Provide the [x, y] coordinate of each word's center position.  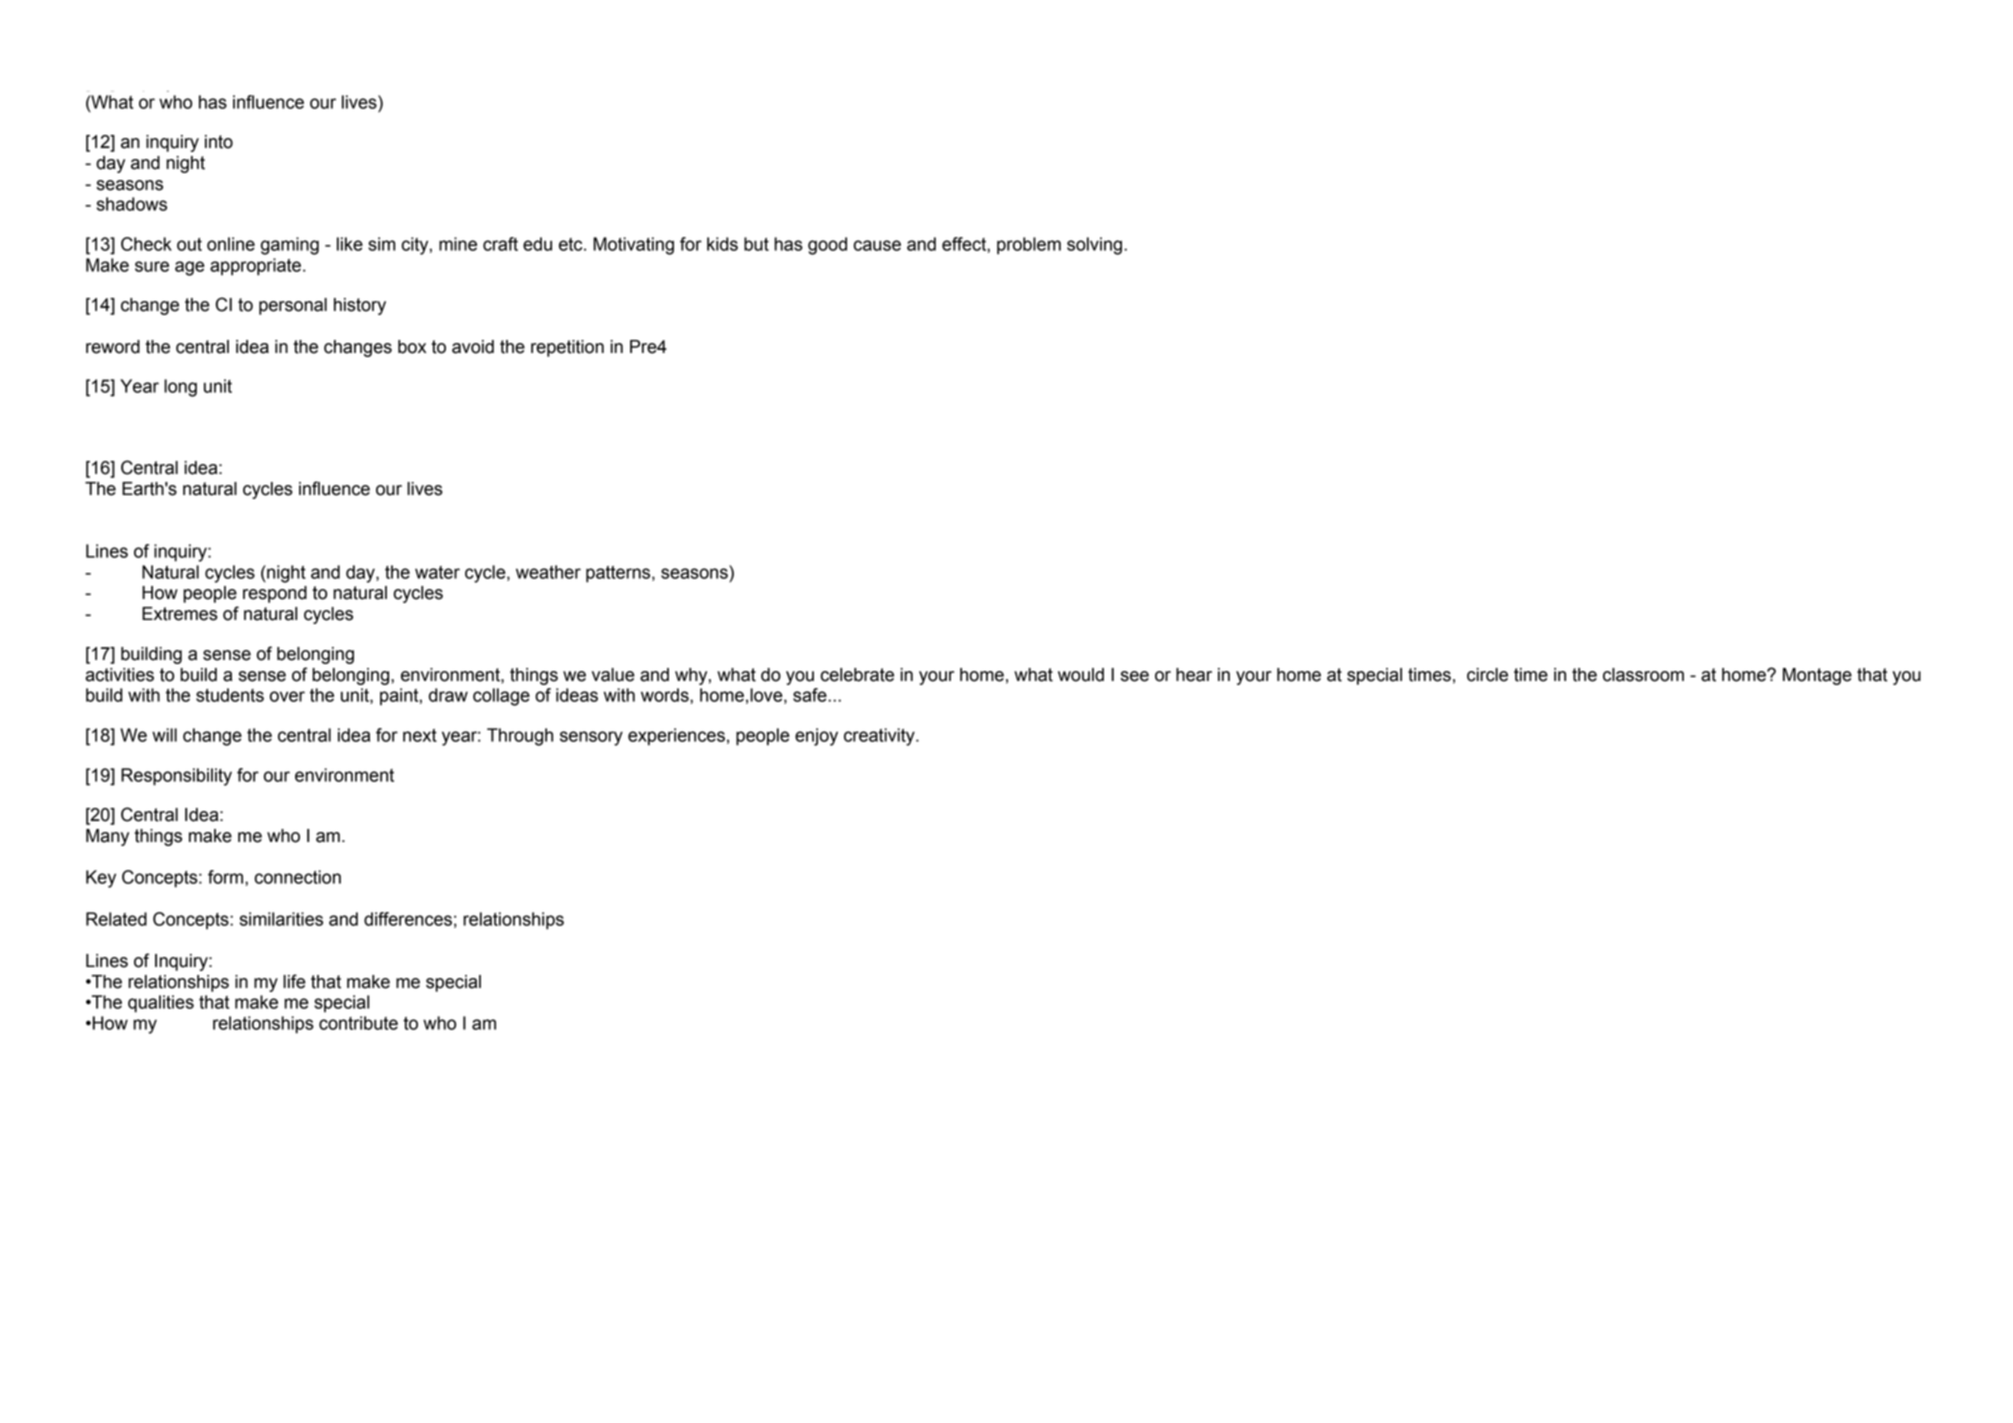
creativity [880, 737]
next [420, 735]
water [437, 572]
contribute [358, 1023]
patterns [619, 574]
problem [1029, 246]
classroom [1643, 675]
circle [1487, 675]
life [294, 981]
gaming [290, 246]
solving [1094, 246]
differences [408, 919]
